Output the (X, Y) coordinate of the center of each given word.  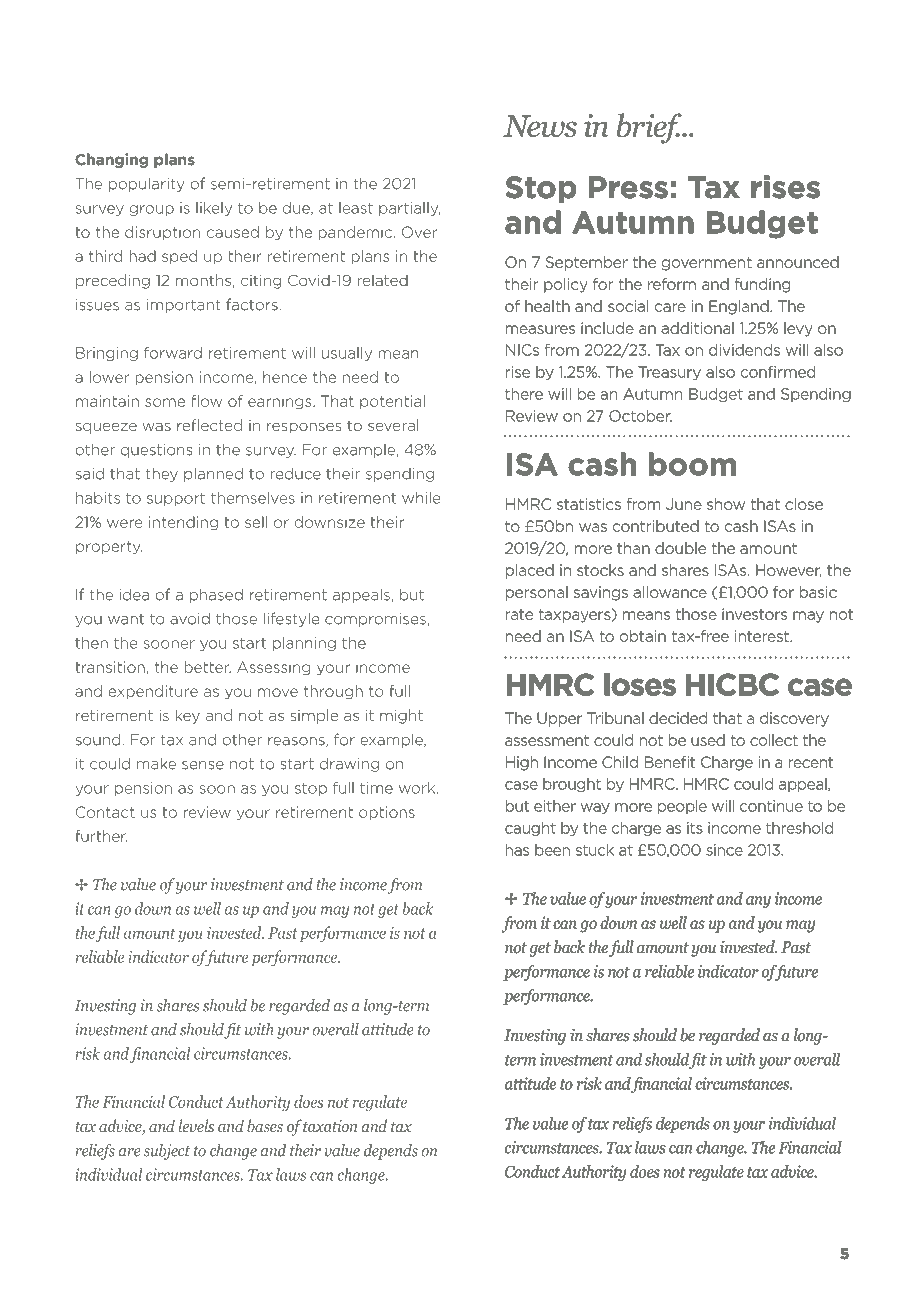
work (418, 788)
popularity (147, 184)
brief (650, 128)
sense (203, 765)
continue (771, 806)
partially (409, 209)
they (162, 475)
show (726, 504)
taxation (330, 1126)
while (421, 498)
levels (196, 1125)
